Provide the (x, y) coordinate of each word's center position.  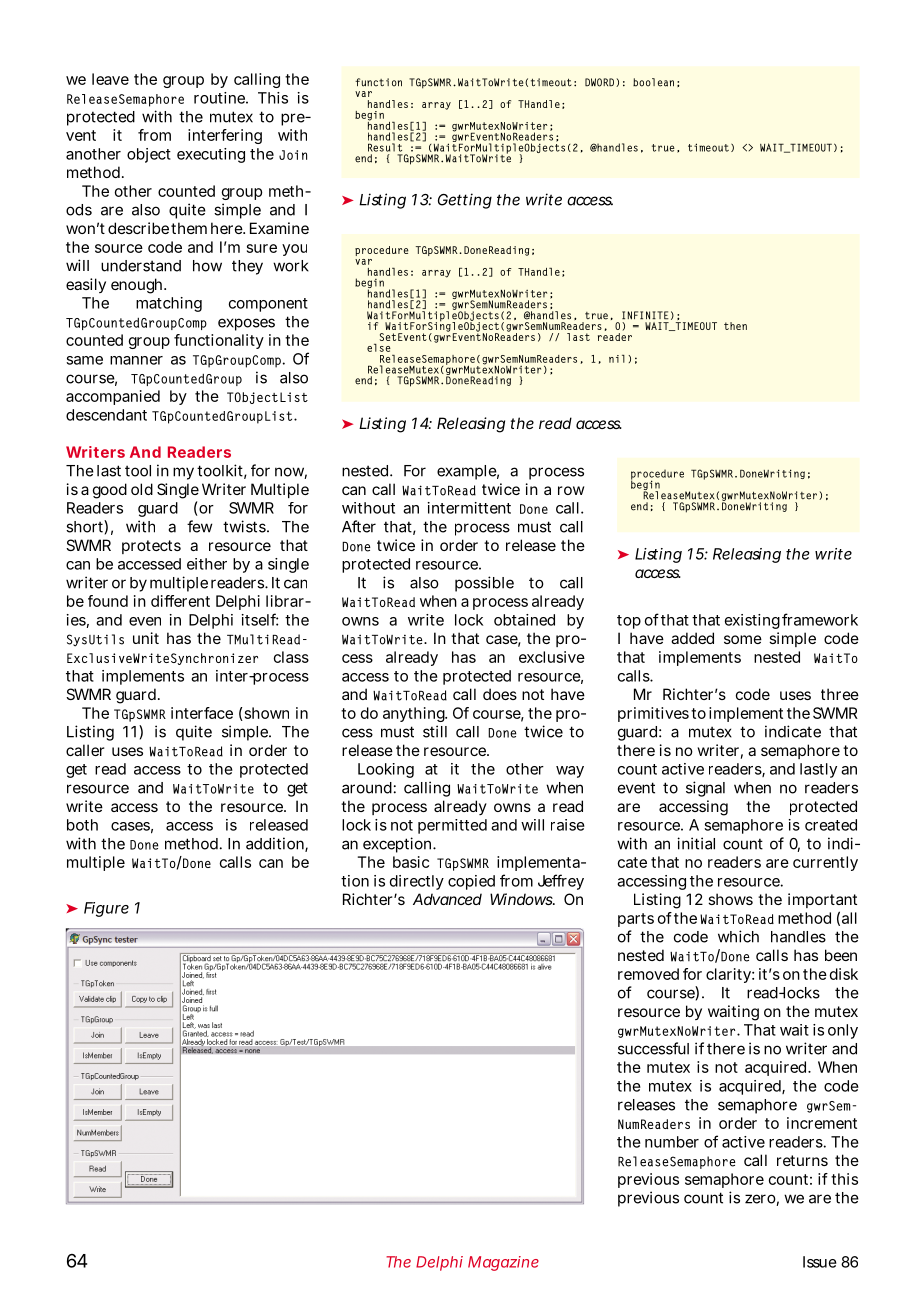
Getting (465, 201)
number (672, 1142)
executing (211, 155)
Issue (820, 1262)
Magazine (503, 1263)
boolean (653, 82)
